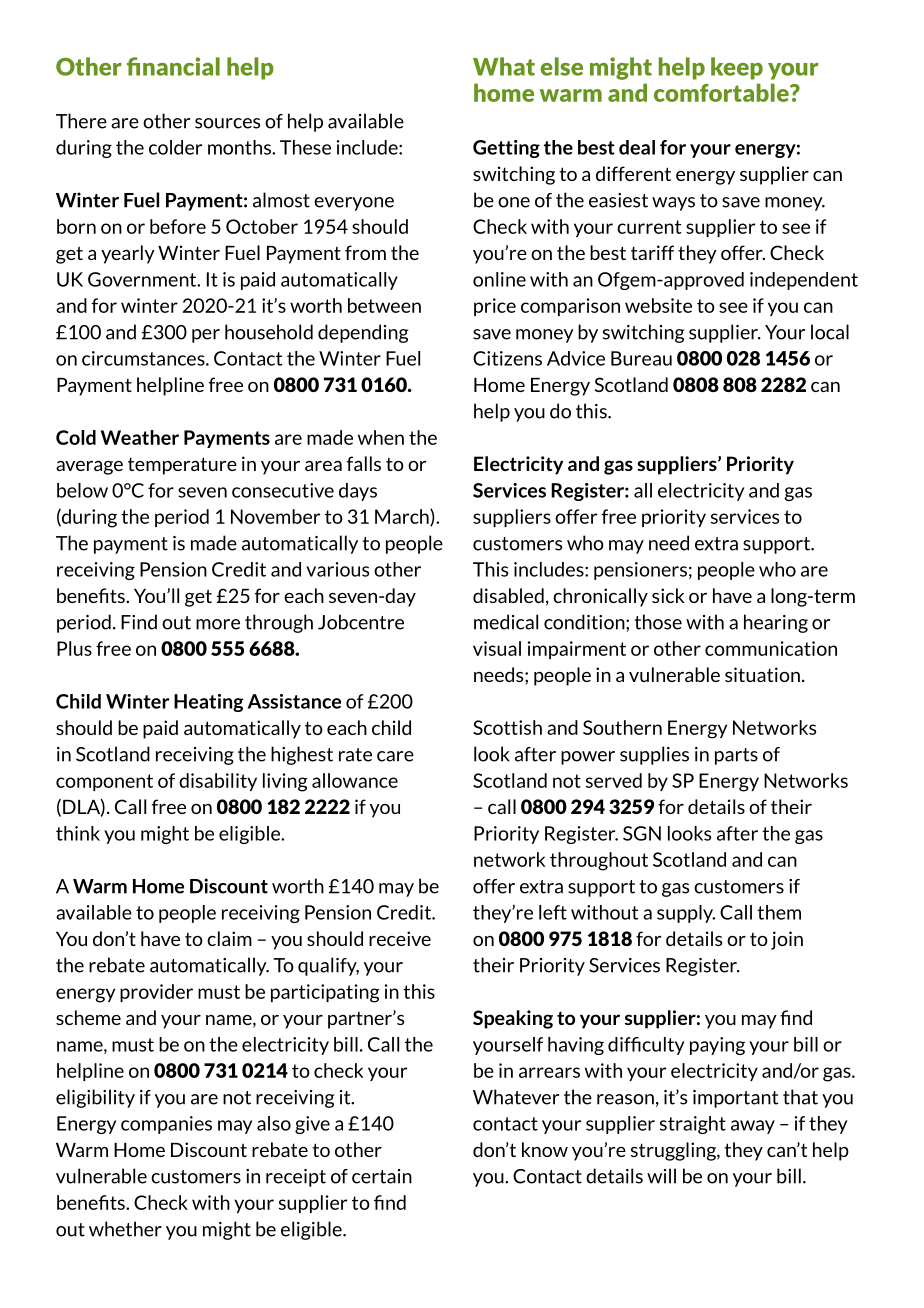 This document has height=1308, width=924. I want to click on more, so click(218, 624).
